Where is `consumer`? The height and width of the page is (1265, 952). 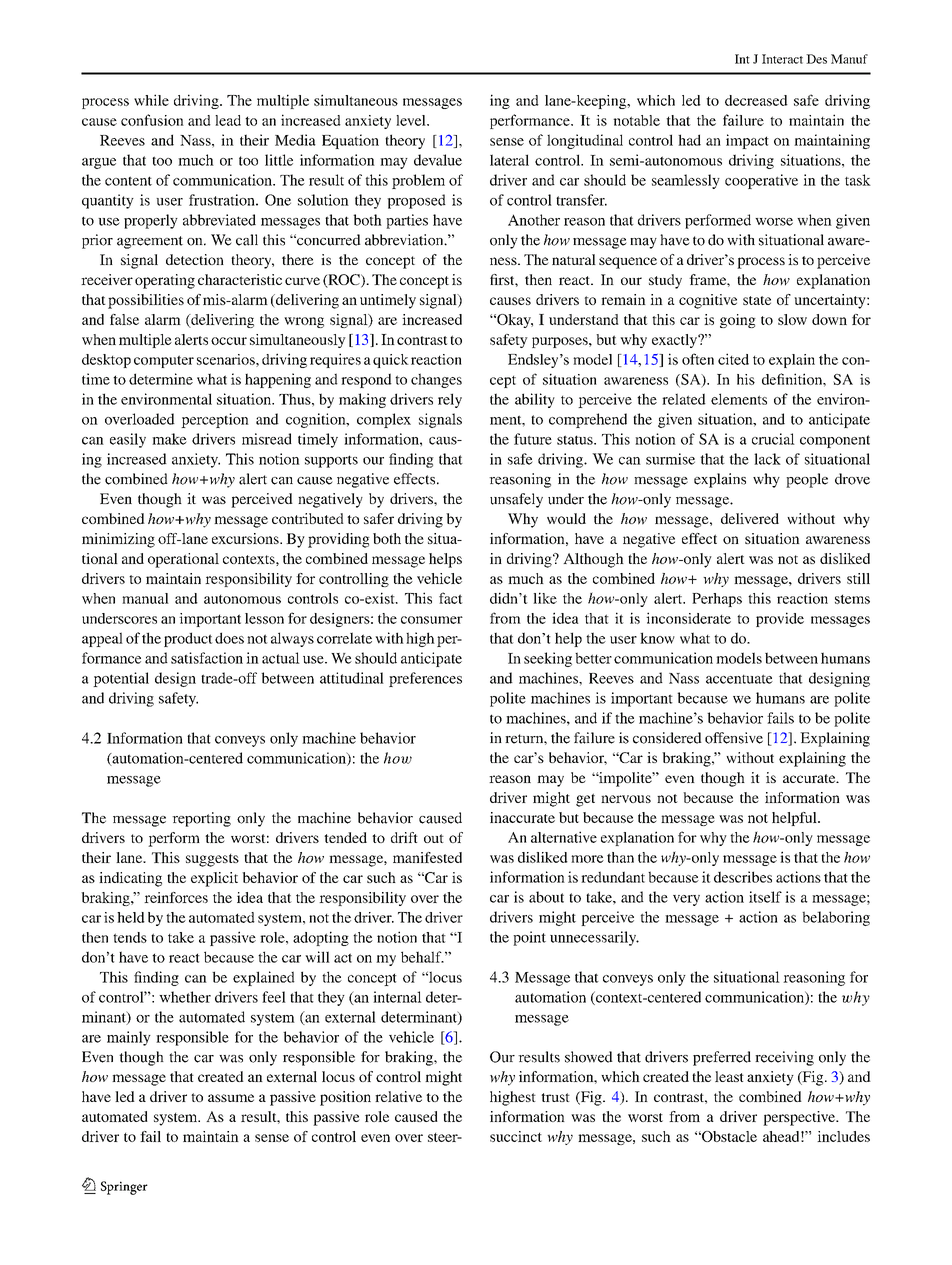
consumer is located at coordinates (432, 620).
